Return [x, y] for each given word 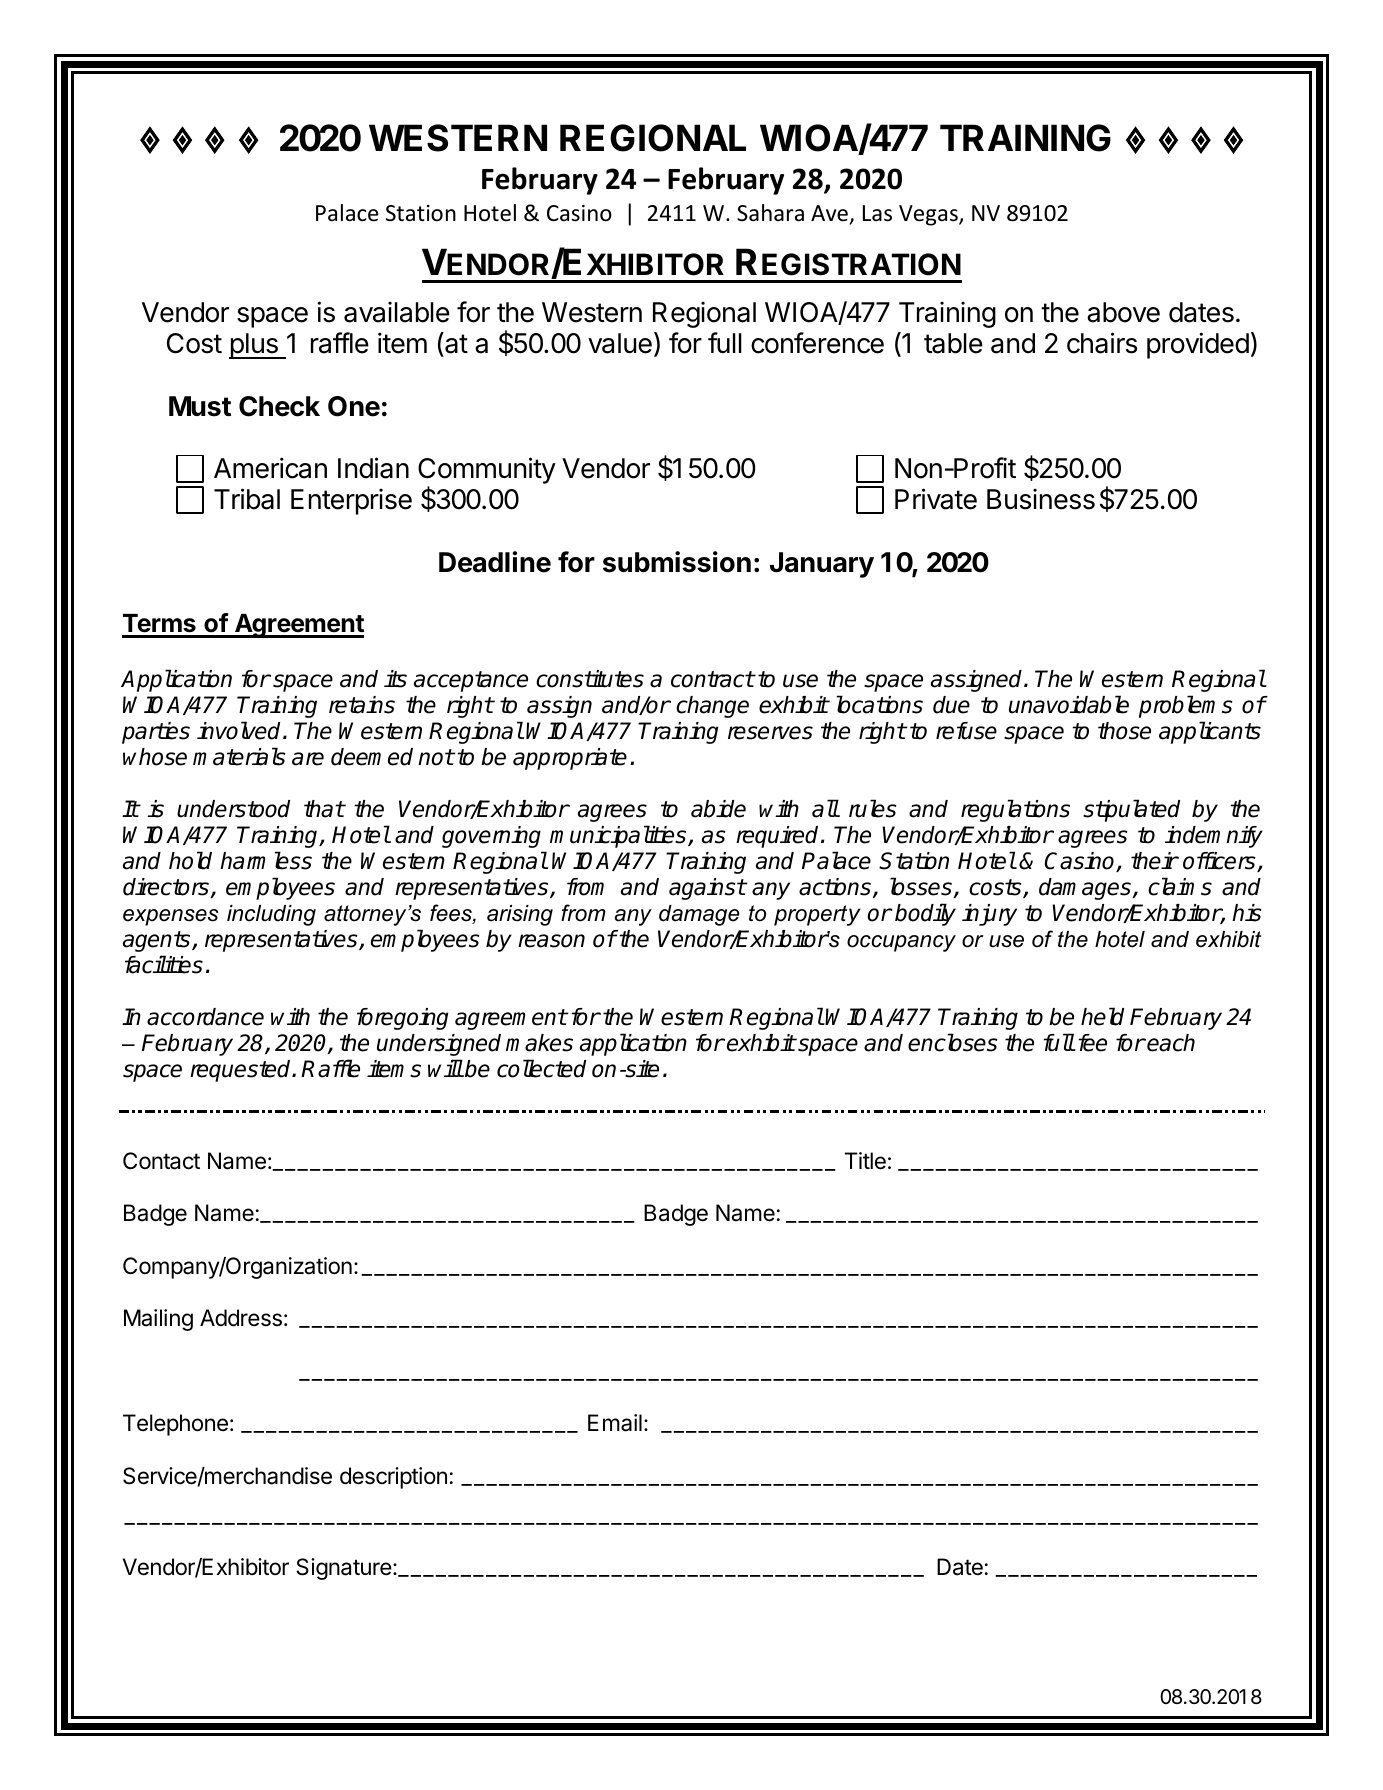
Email [615, 1423]
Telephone [175, 1425]
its [395, 679]
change [712, 707]
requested [241, 1071]
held [1102, 1016]
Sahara [770, 213]
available [397, 312]
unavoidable [1069, 704]
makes [539, 1043]
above [1123, 312]
